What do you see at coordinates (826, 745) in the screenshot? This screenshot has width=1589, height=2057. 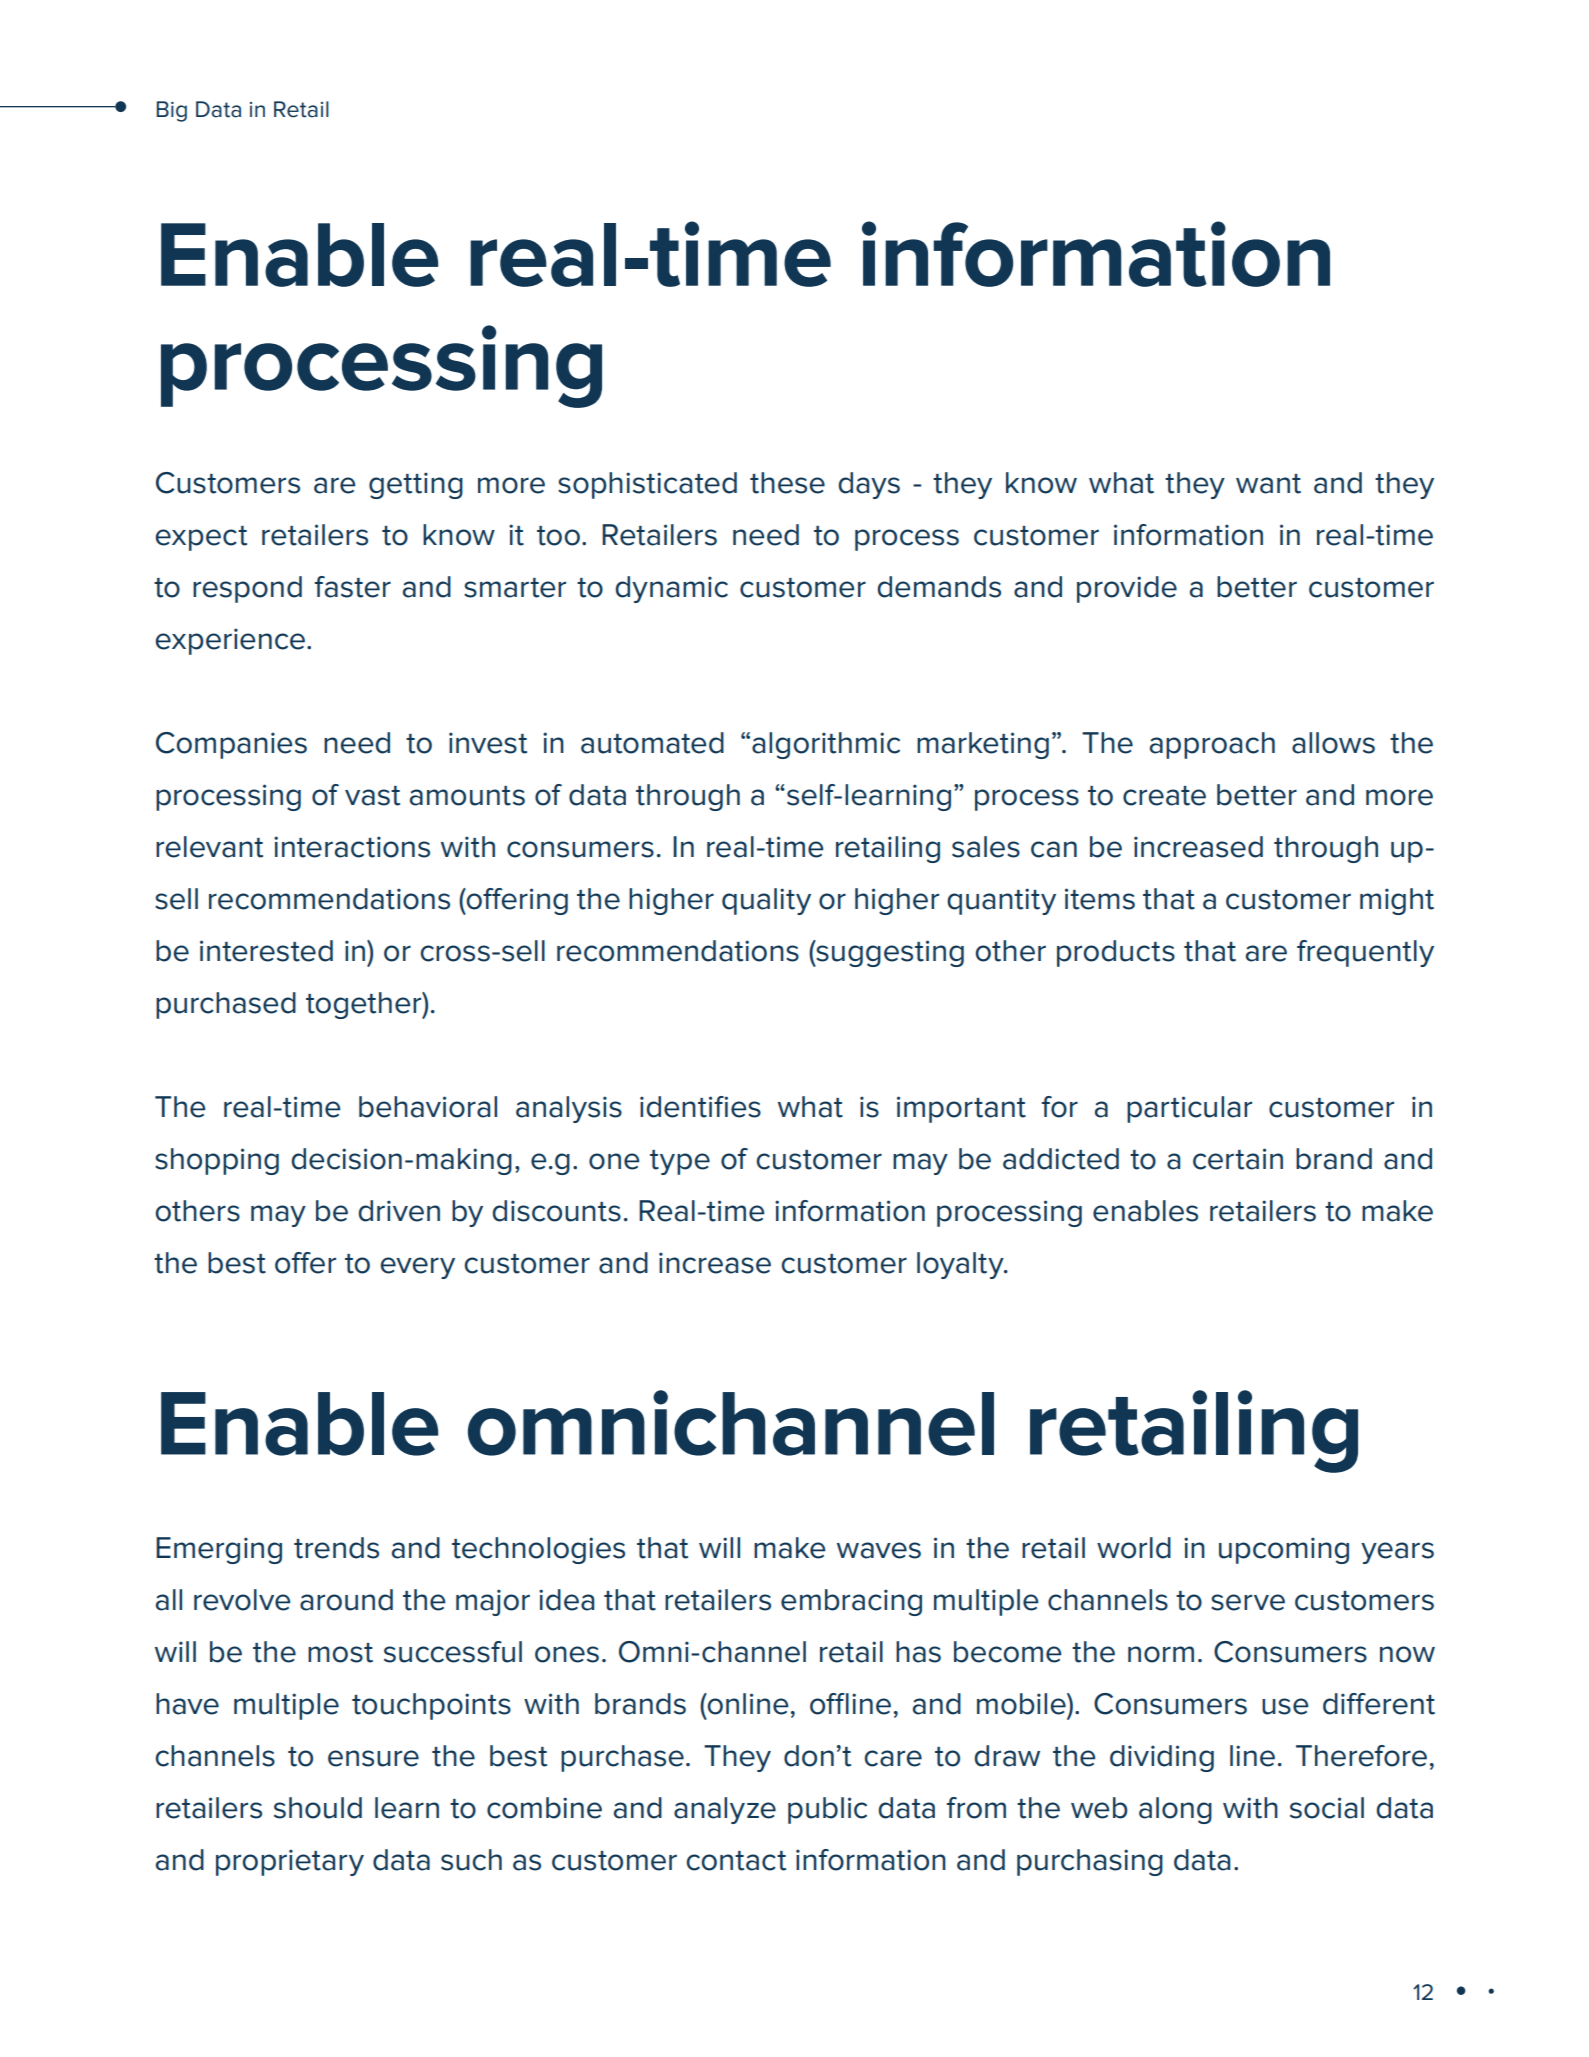 I see `algorithmic` at bounding box center [826, 745].
